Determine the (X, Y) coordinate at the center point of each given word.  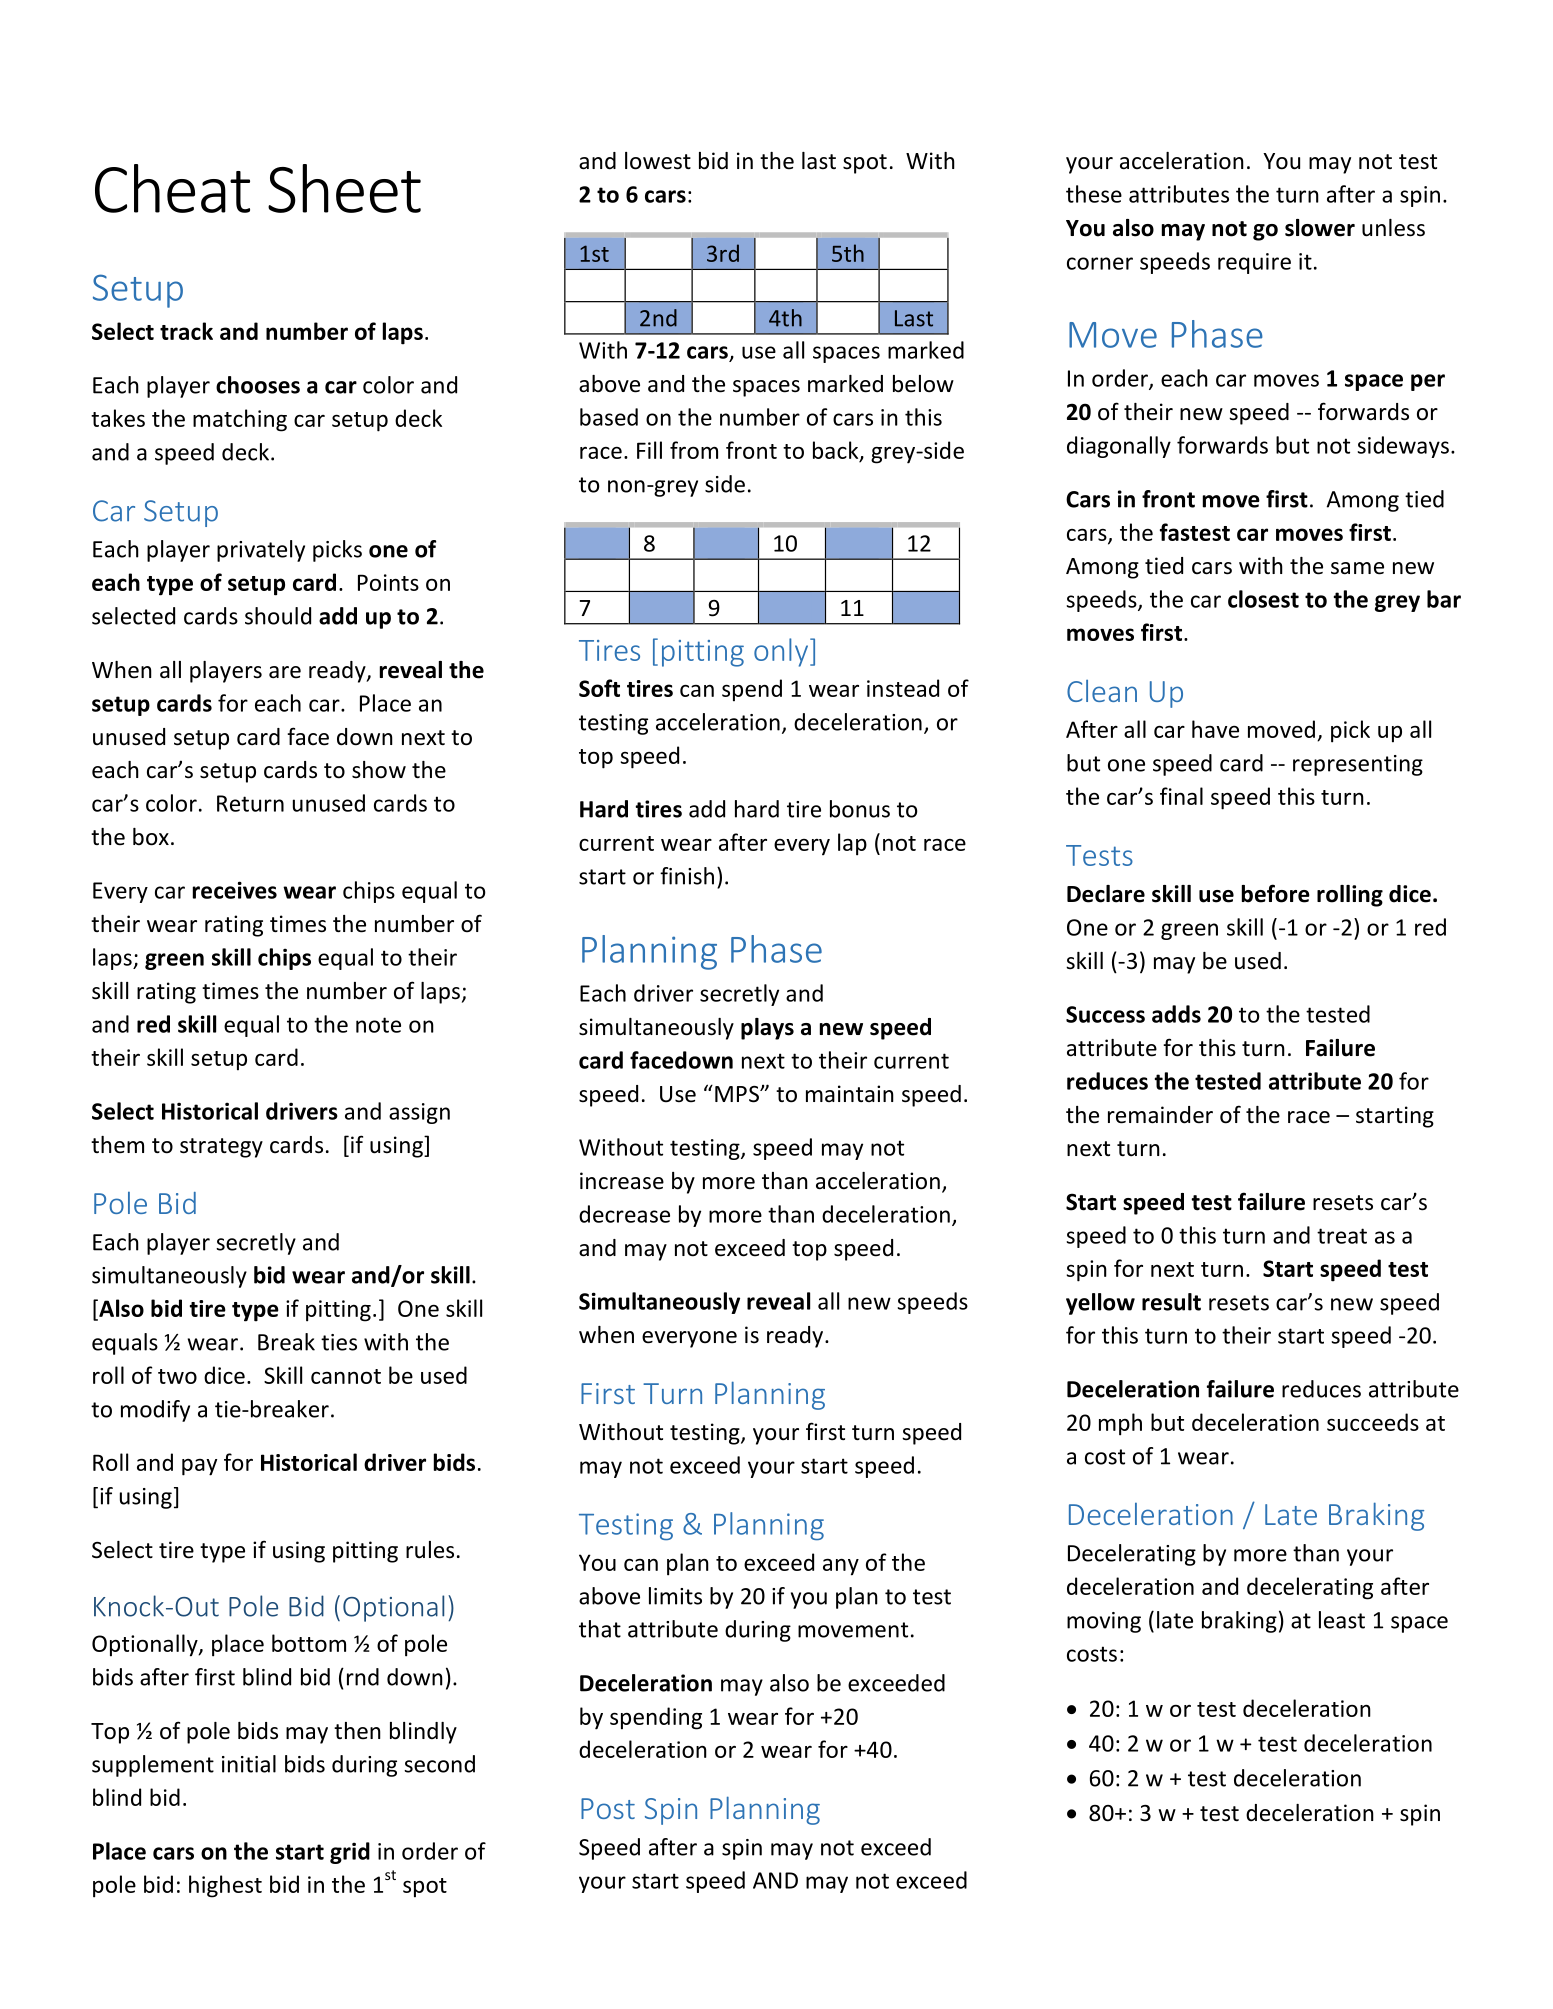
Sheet (344, 188)
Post (608, 1808)
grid (350, 1853)
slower (1320, 228)
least (1342, 1620)
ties (339, 1342)
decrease (624, 1214)
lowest (658, 161)
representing (1358, 765)
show (379, 770)
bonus (860, 809)
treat (1342, 1236)
